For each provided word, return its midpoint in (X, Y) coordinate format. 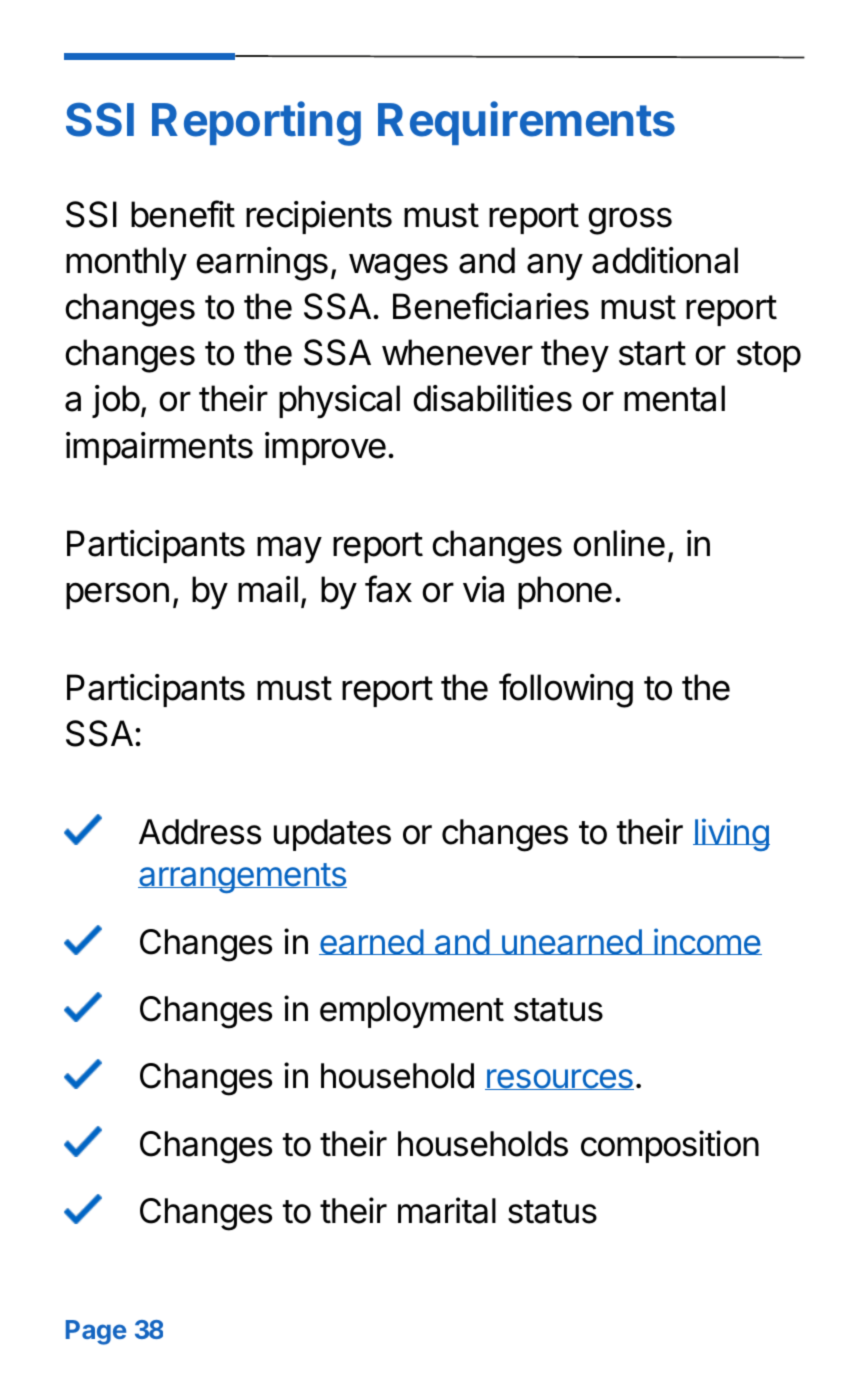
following (566, 690)
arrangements (242, 878)
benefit (183, 214)
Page (96, 1332)
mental (674, 398)
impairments (159, 448)
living (731, 834)
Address (200, 832)
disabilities (492, 398)
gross (630, 221)
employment (412, 1012)
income (707, 941)
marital (447, 1210)
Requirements (526, 123)
